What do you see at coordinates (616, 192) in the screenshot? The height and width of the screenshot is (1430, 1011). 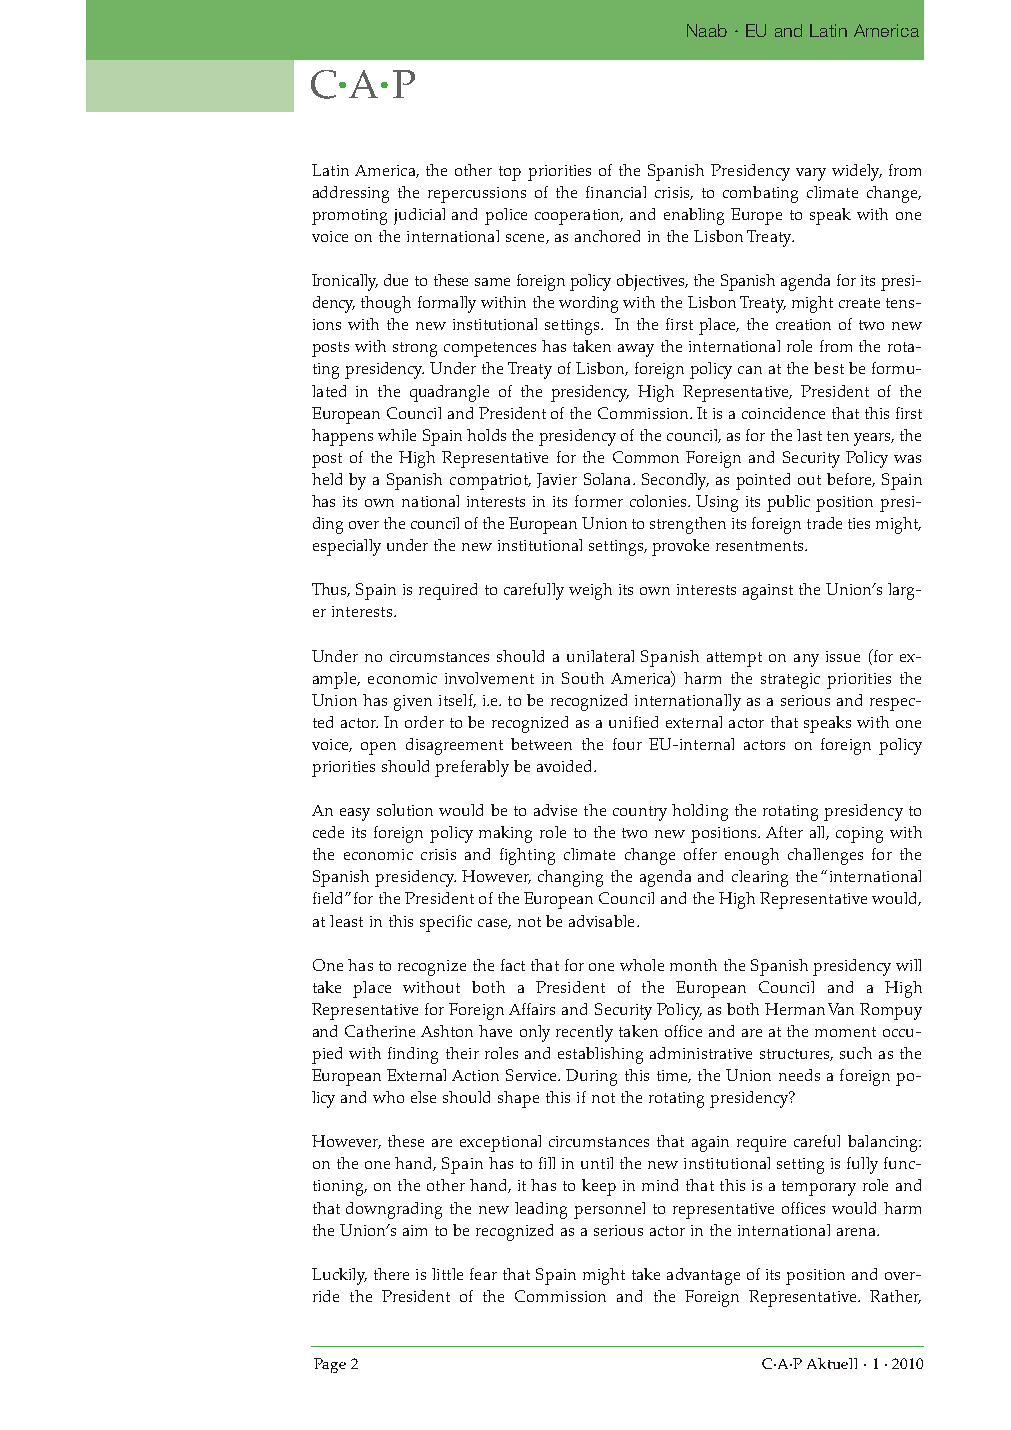 I see `financial` at bounding box center [616, 192].
